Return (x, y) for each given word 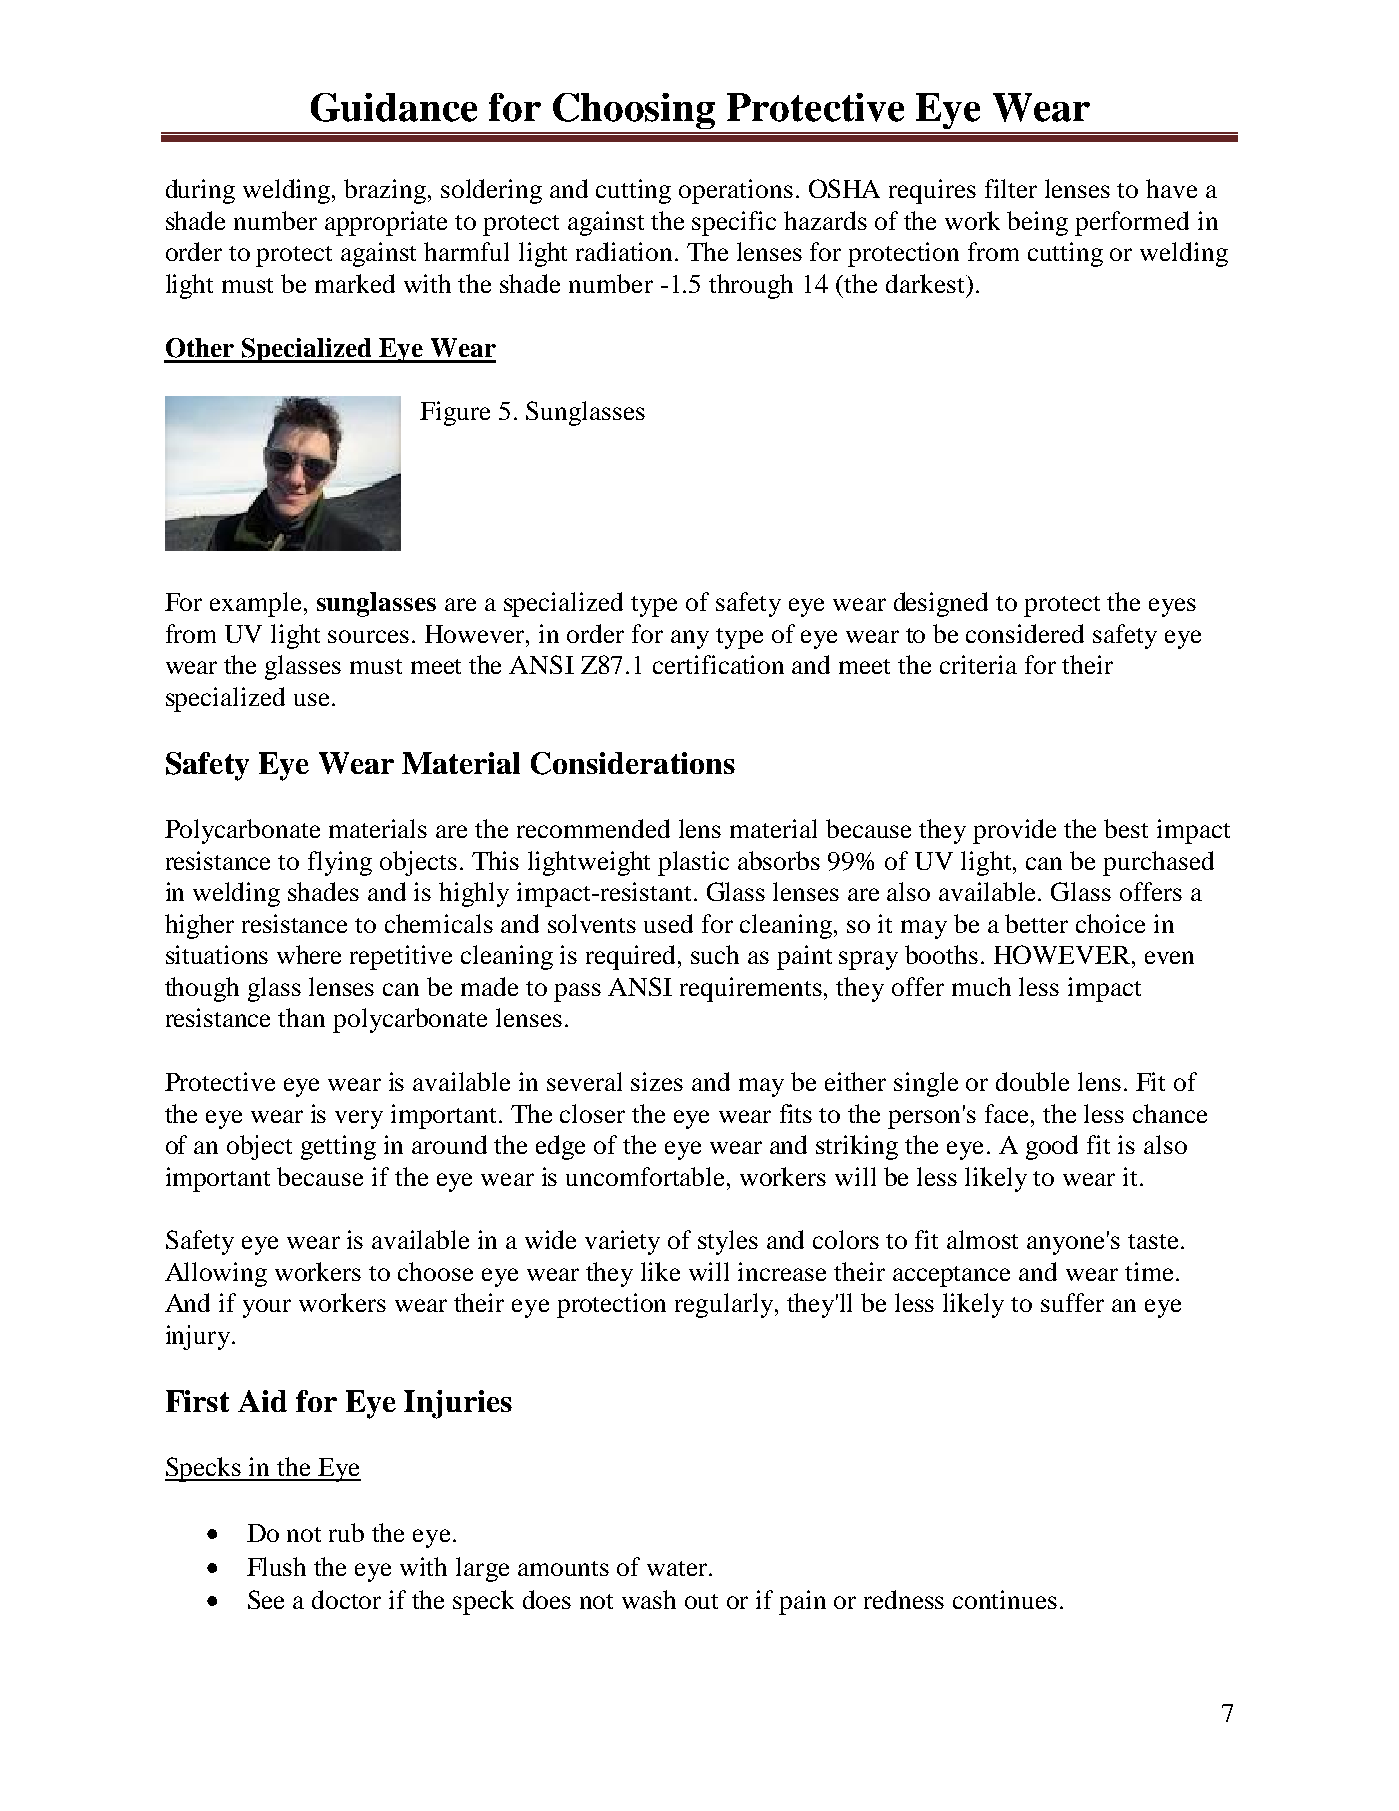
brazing (386, 191)
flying (340, 863)
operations (736, 191)
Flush (276, 1566)
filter (1011, 188)
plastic (693, 863)
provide (1014, 831)
